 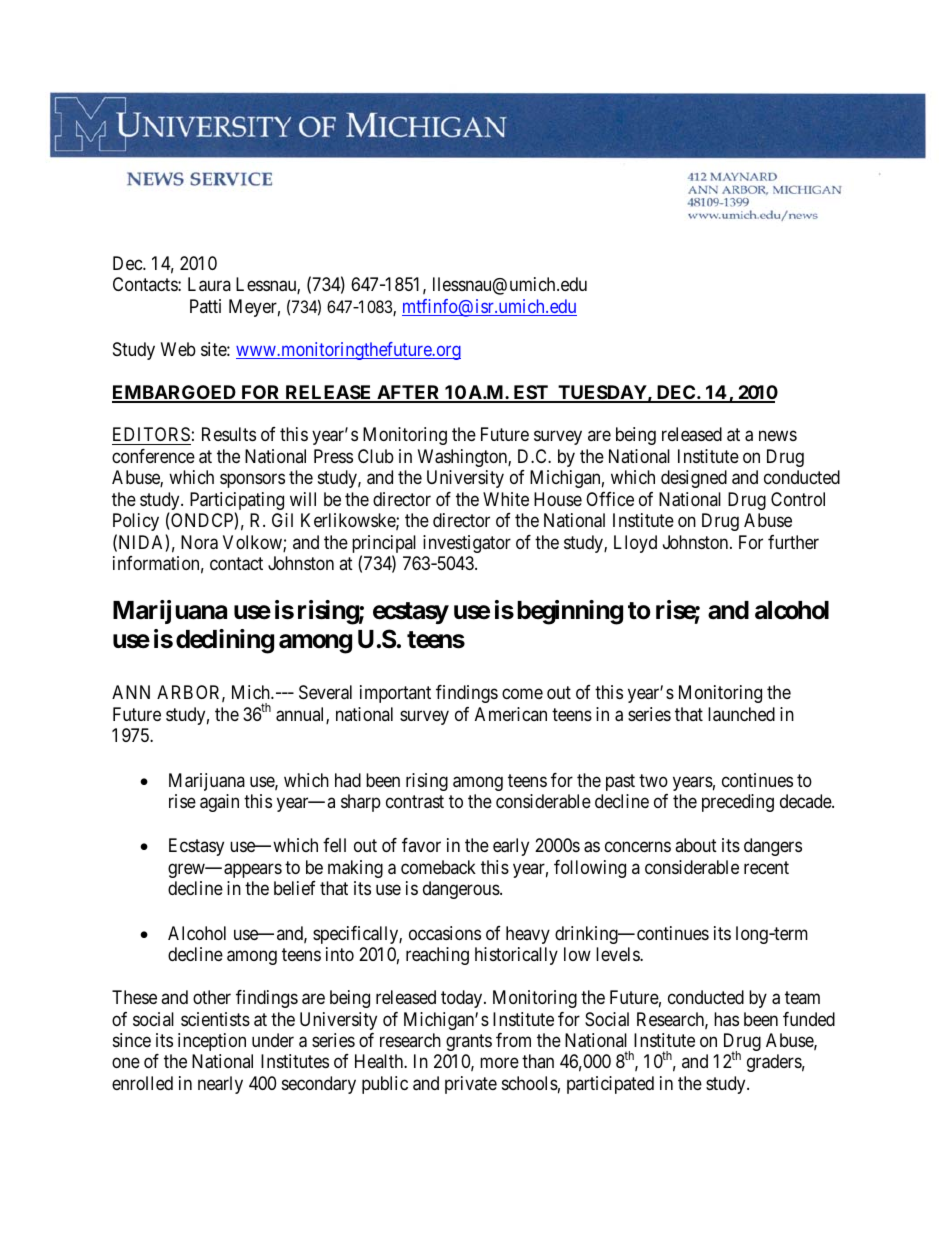 What do you see at coordinates (409, 393) in the page?
I see `AFTER` at bounding box center [409, 393].
